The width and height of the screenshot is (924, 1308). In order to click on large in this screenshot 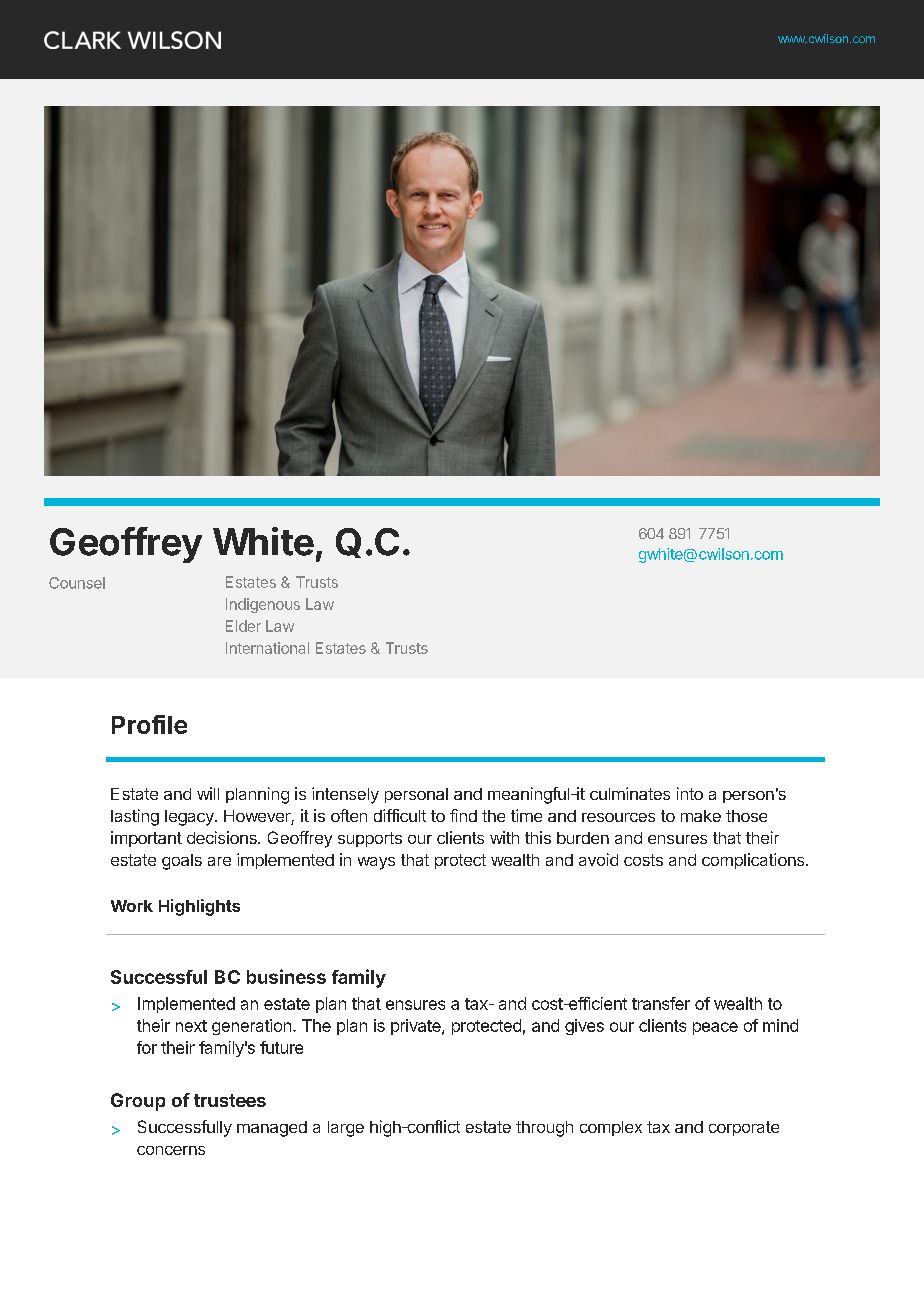, I will do `click(346, 1129)`.
